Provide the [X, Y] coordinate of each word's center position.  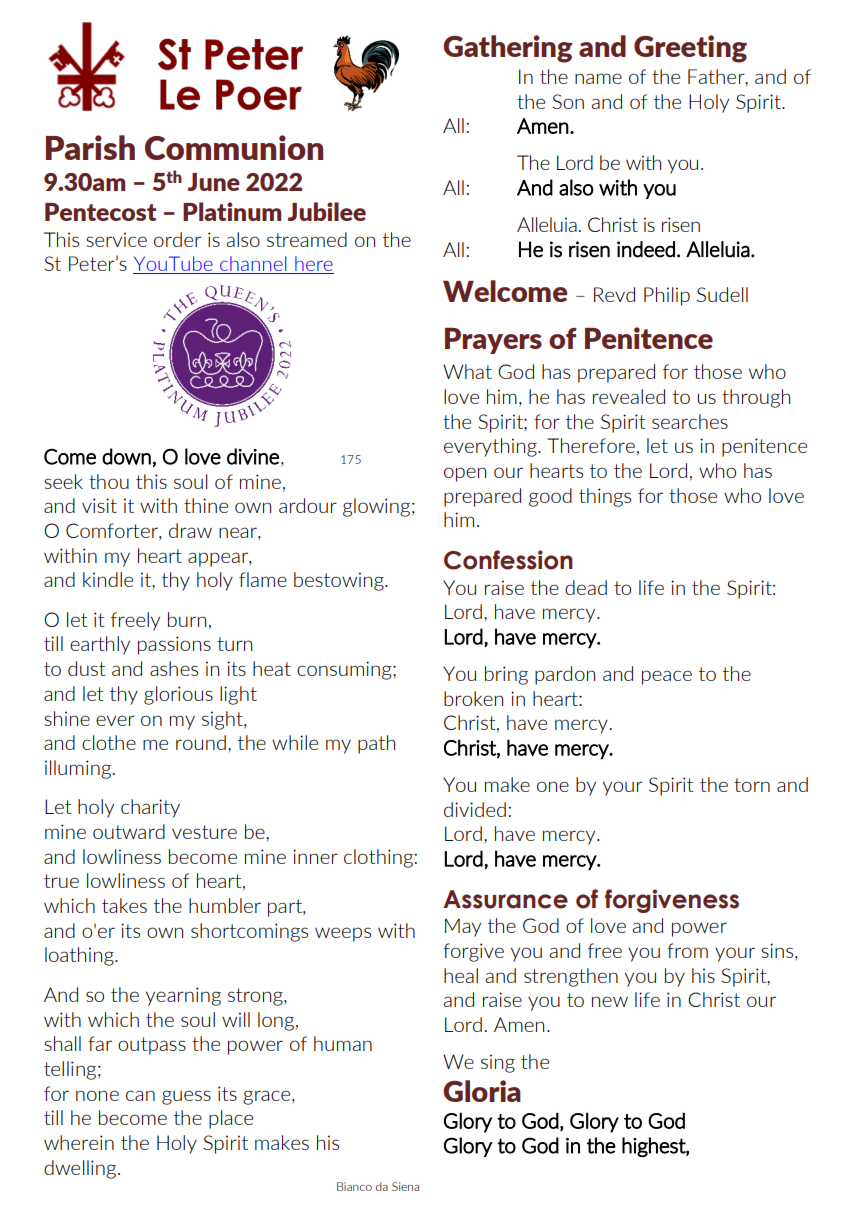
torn [752, 785]
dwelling [81, 1169]
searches [690, 421]
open [465, 474]
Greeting [690, 49]
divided [475, 809]
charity [150, 808]
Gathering [507, 49]
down [126, 456]
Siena [405, 1186]
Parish [90, 147]
